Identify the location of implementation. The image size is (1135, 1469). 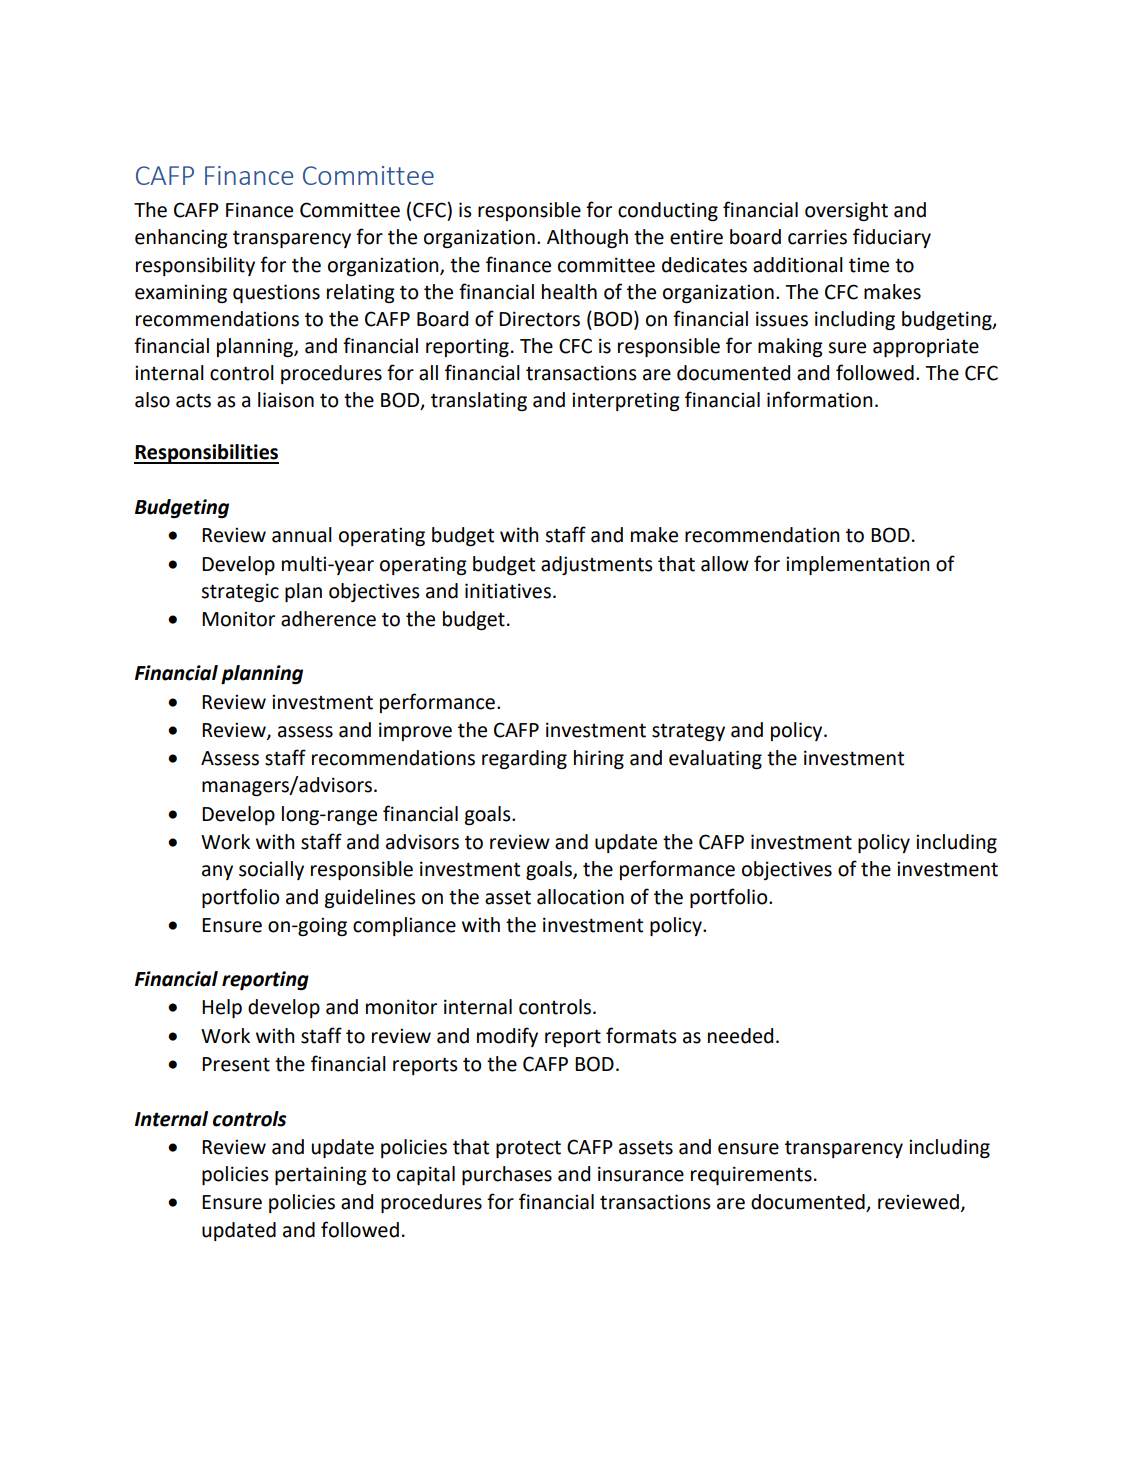
(858, 565).
